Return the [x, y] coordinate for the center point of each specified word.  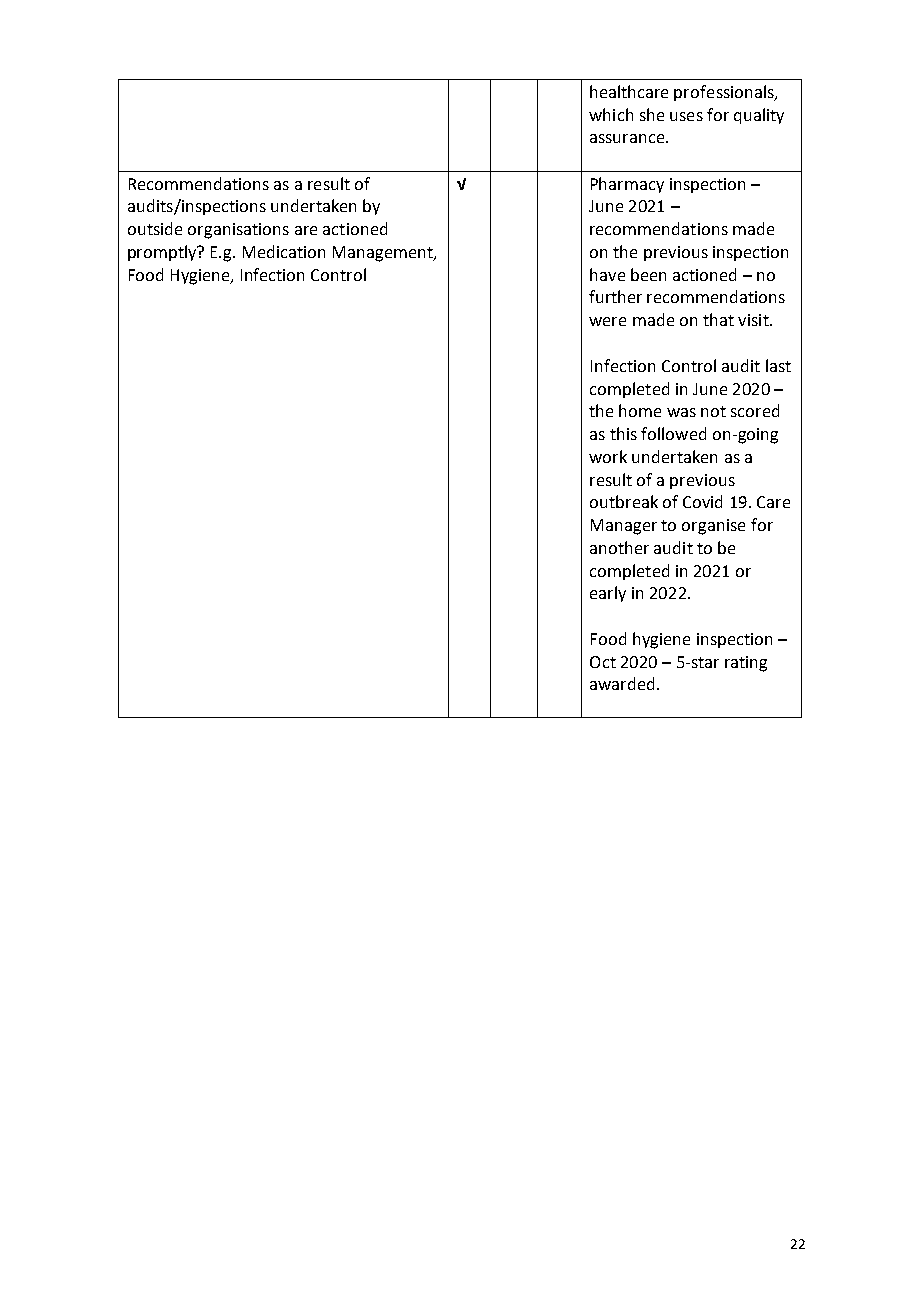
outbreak [624, 501]
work [608, 456]
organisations [238, 231]
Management [384, 254]
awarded [622, 683]
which [611, 114]
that [718, 319]
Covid [702, 501]
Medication [284, 251]
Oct [603, 662]
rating [746, 664]
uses [686, 116]
